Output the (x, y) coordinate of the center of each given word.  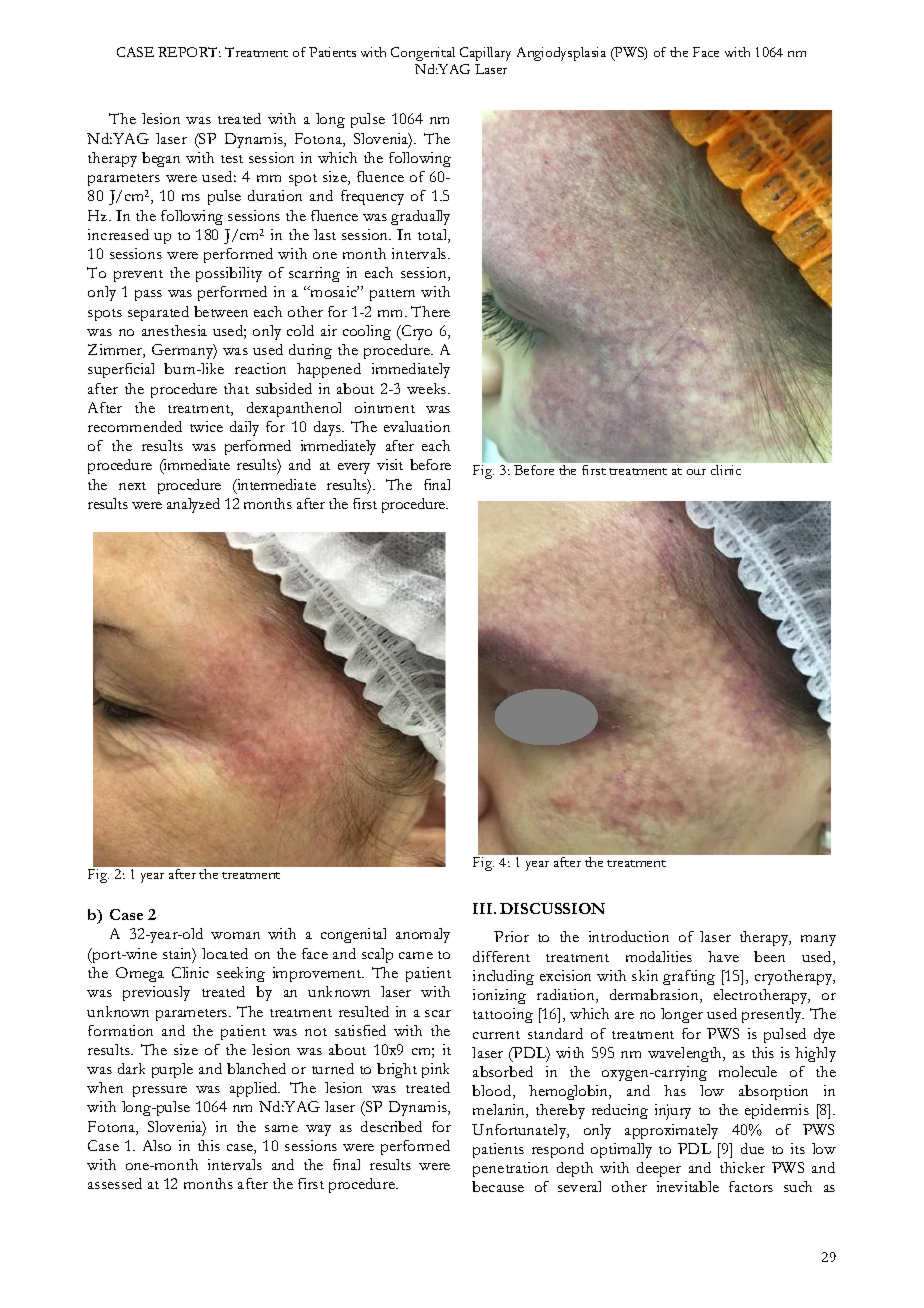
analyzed (193, 505)
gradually (420, 217)
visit (390, 464)
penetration (510, 1169)
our (696, 472)
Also (157, 1145)
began (161, 159)
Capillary (485, 54)
